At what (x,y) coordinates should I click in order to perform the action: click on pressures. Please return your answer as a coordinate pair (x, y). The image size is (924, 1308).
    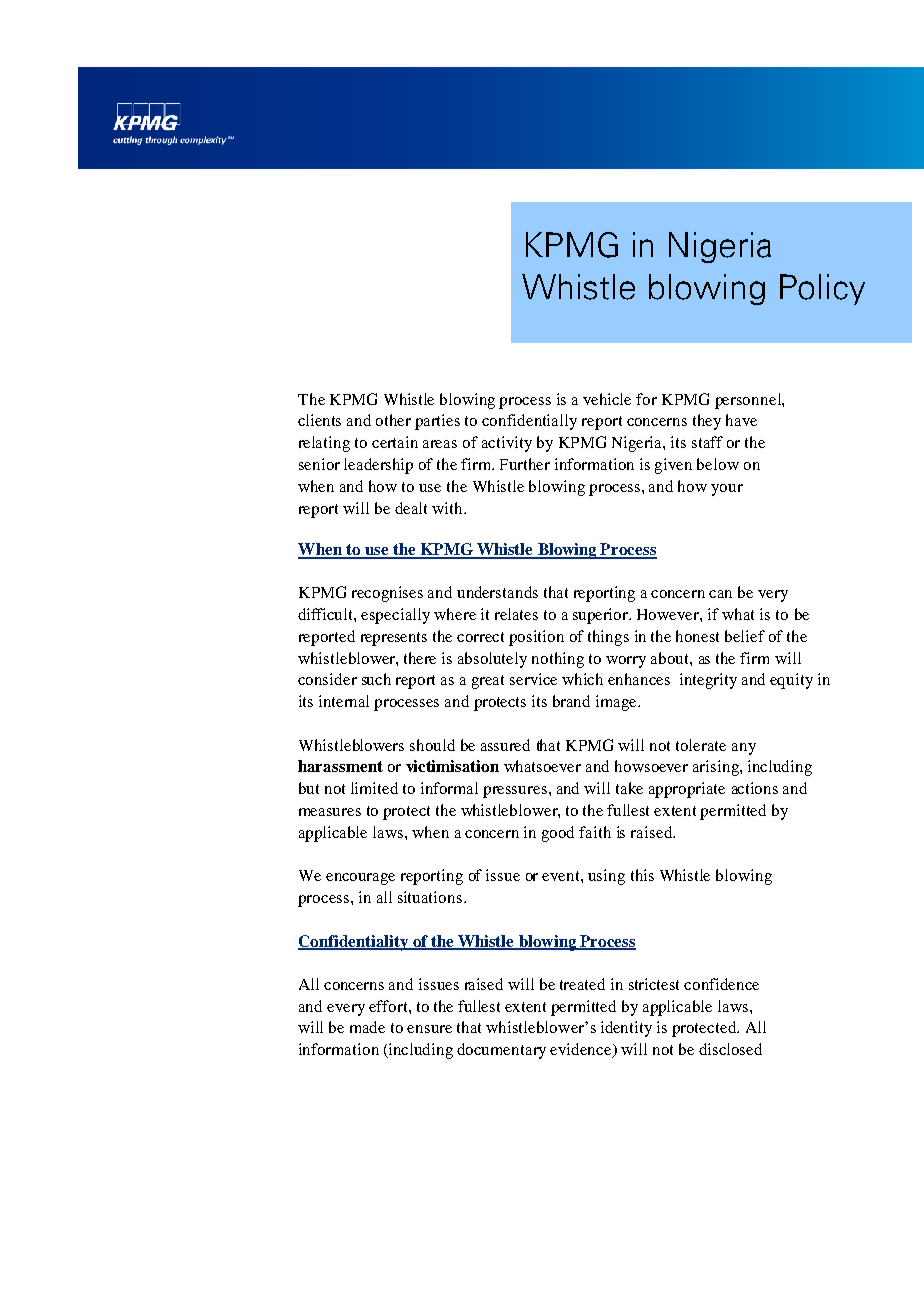
    Looking at the image, I should click on (515, 792).
